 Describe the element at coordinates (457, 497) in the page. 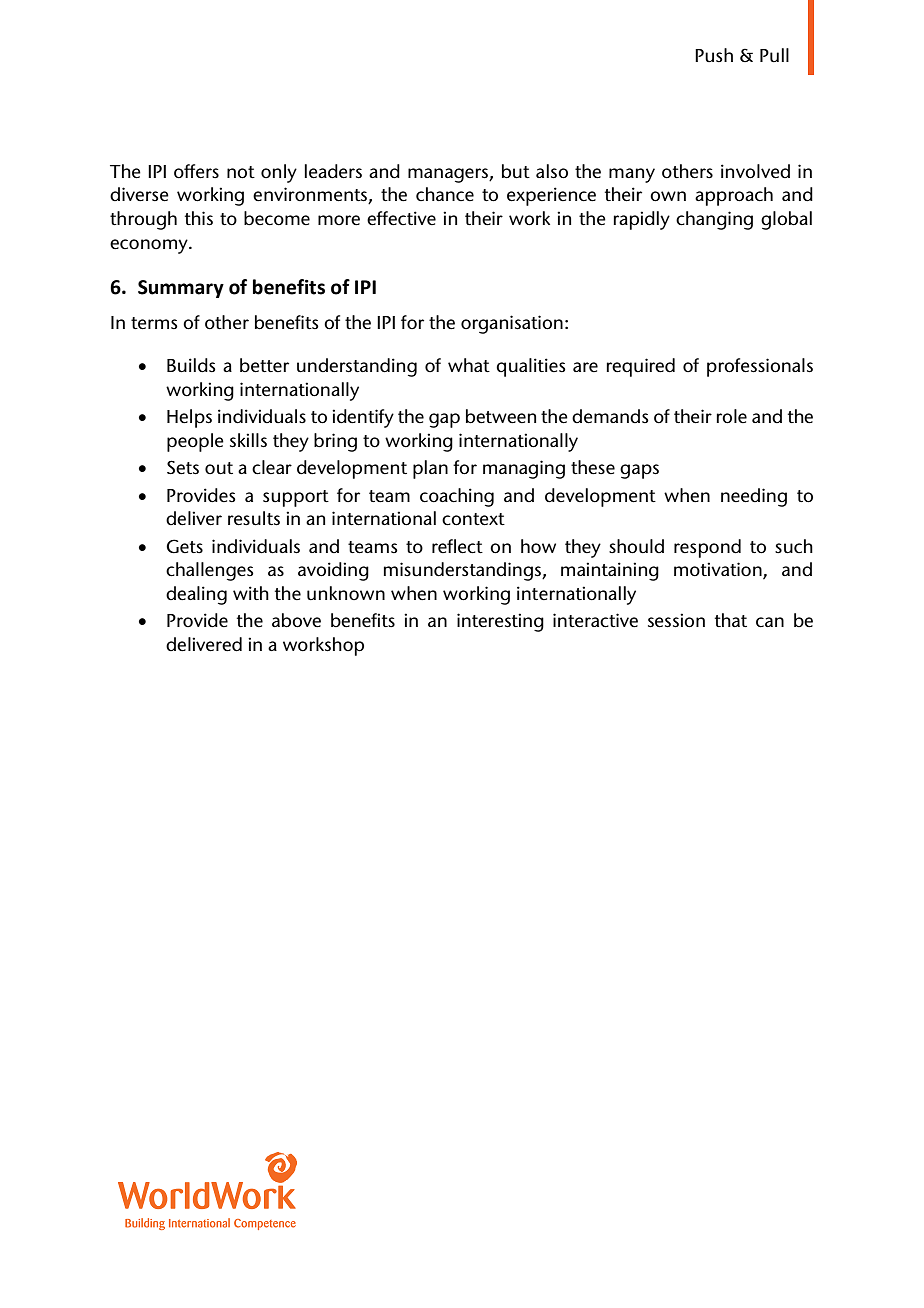

I see `coaching` at that location.
